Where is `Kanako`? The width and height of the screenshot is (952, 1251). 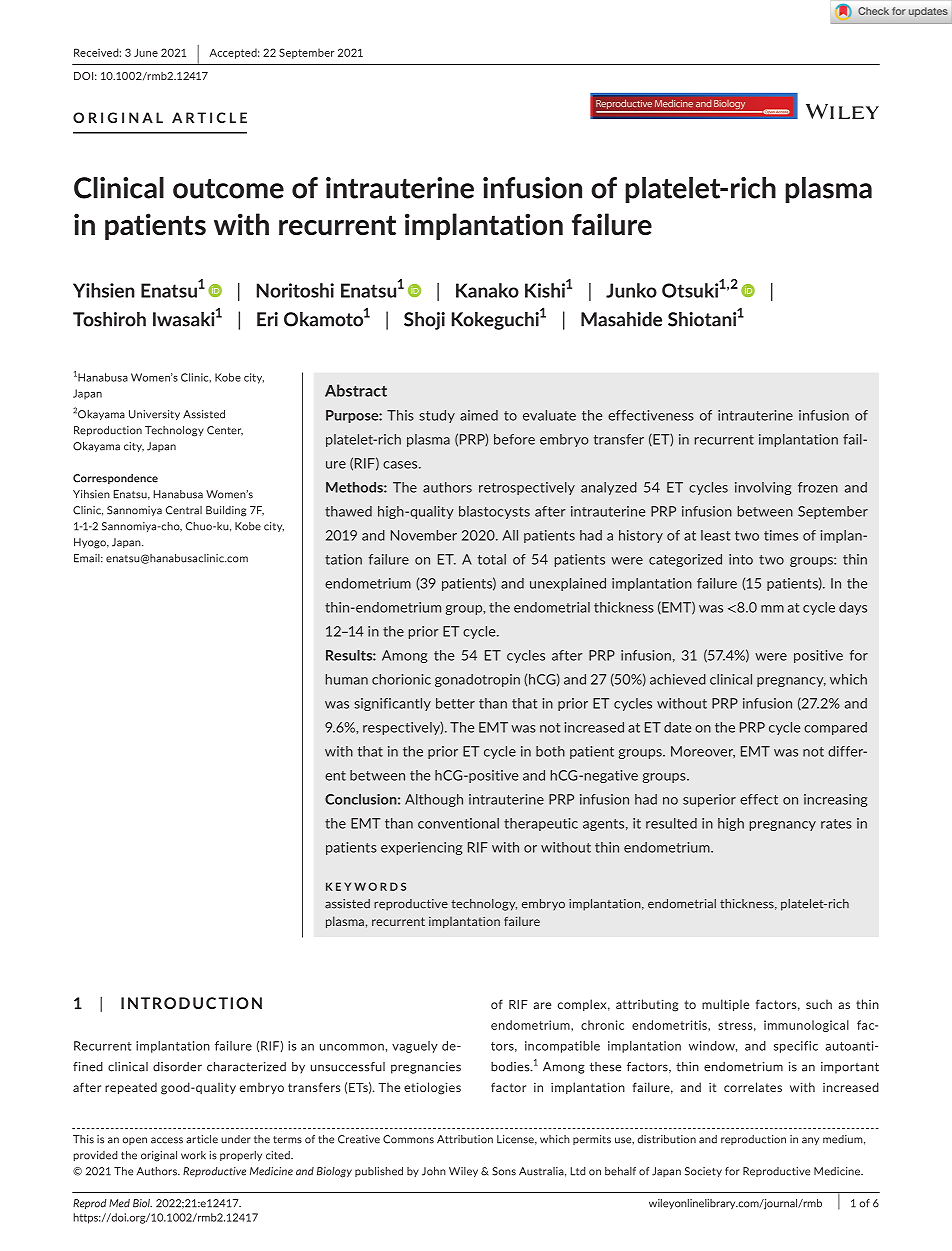 Kanako is located at coordinates (487, 290).
